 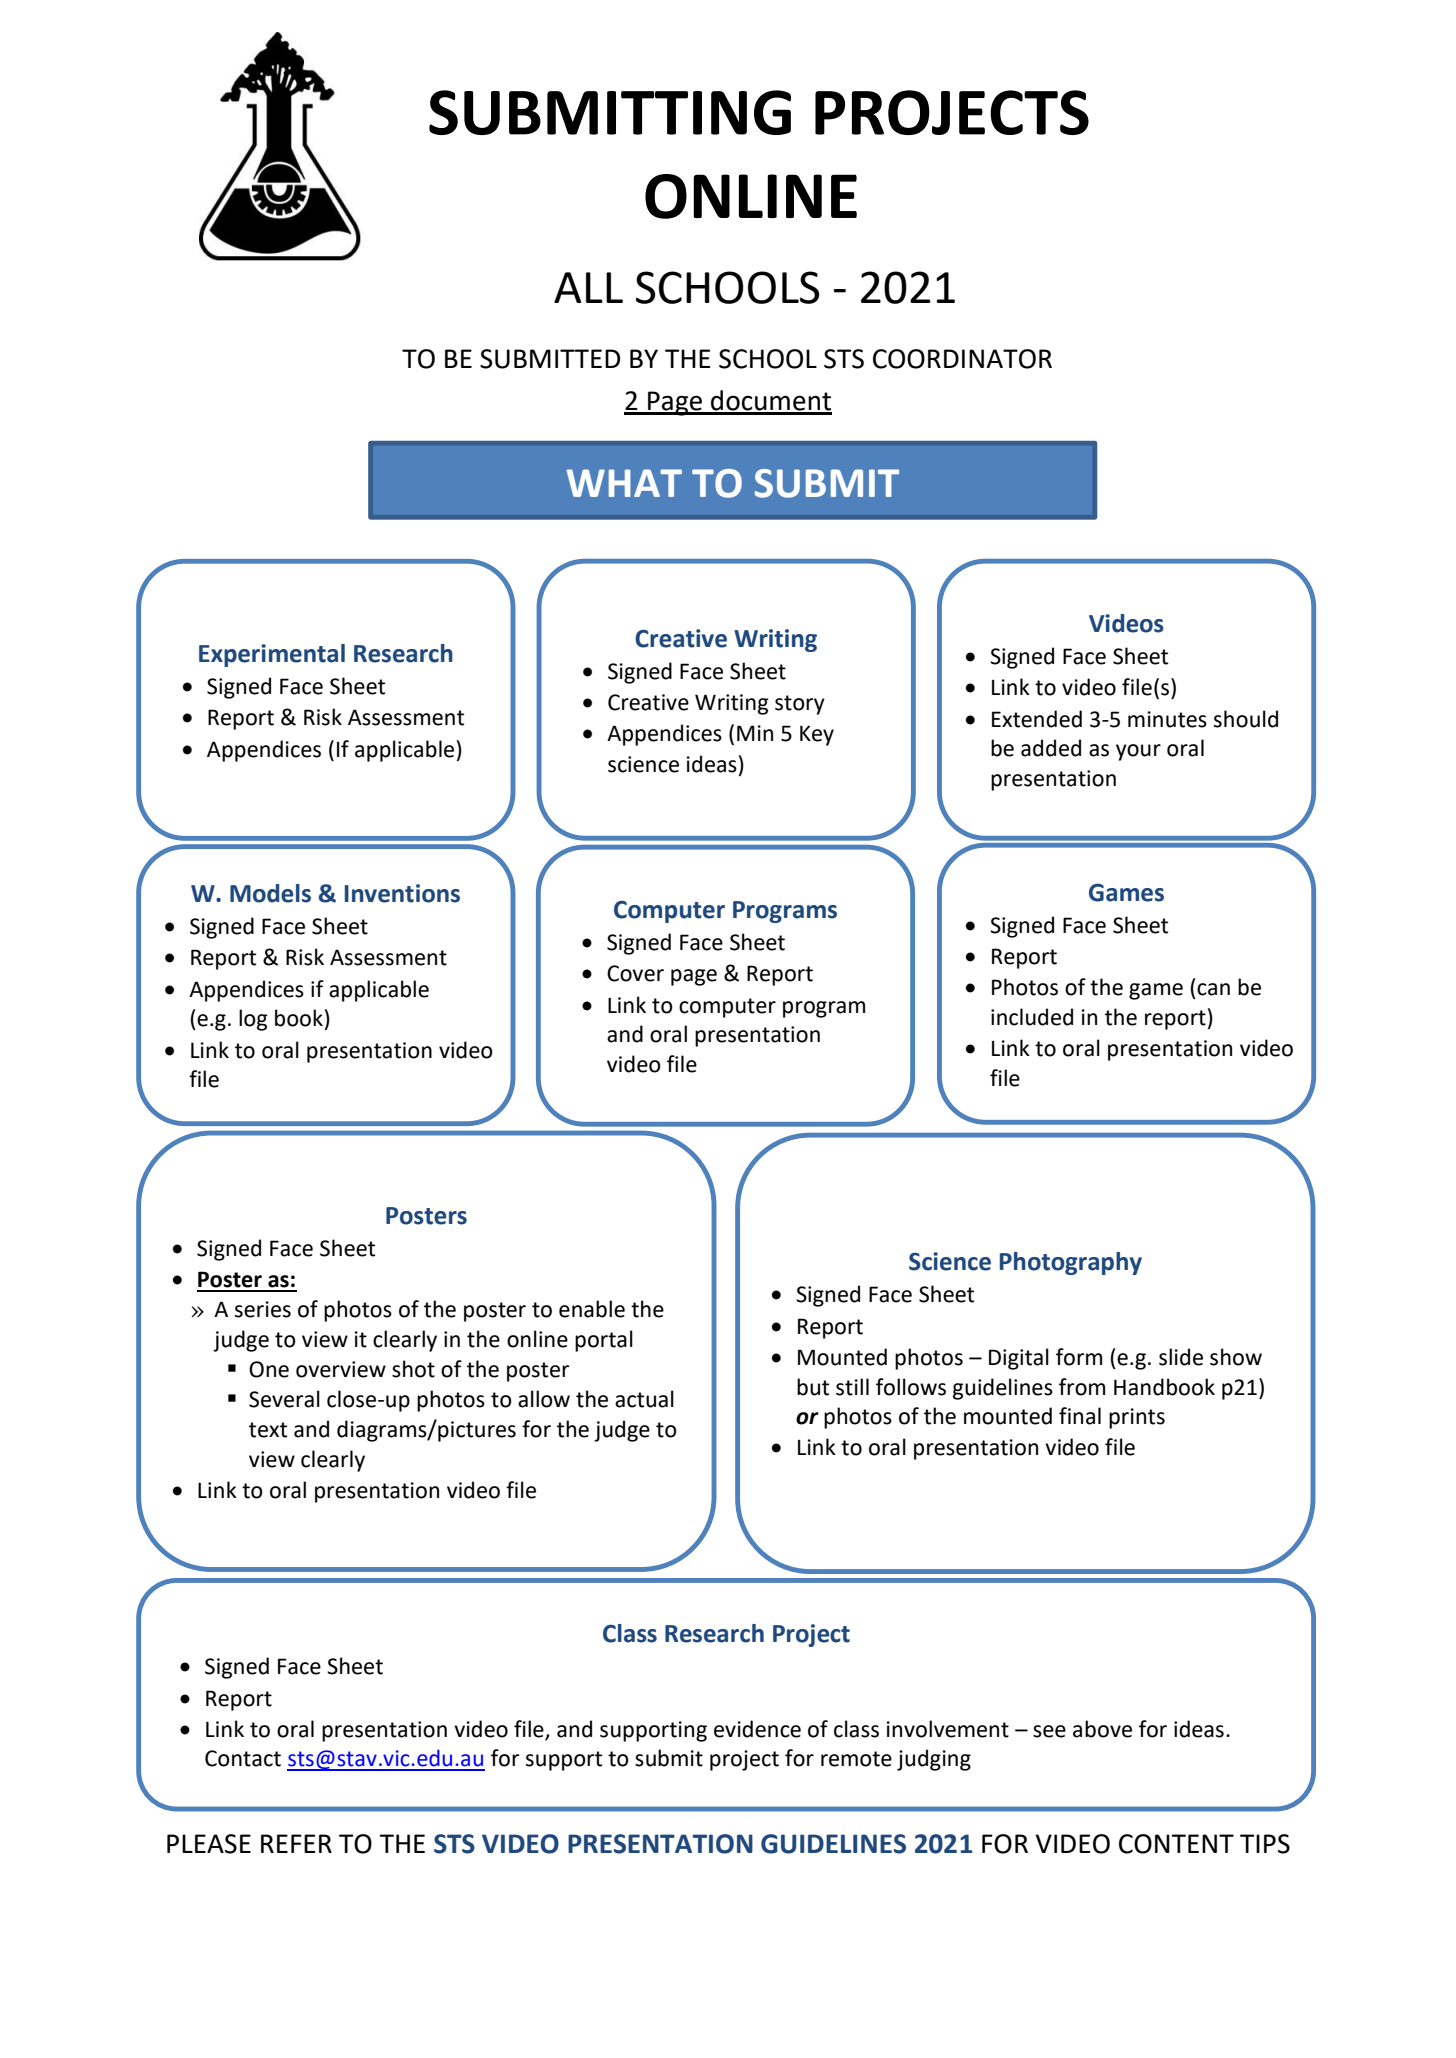 What do you see at coordinates (757, 1729) in the image?
I see `evidence` at bounding box center [757, 1729].
